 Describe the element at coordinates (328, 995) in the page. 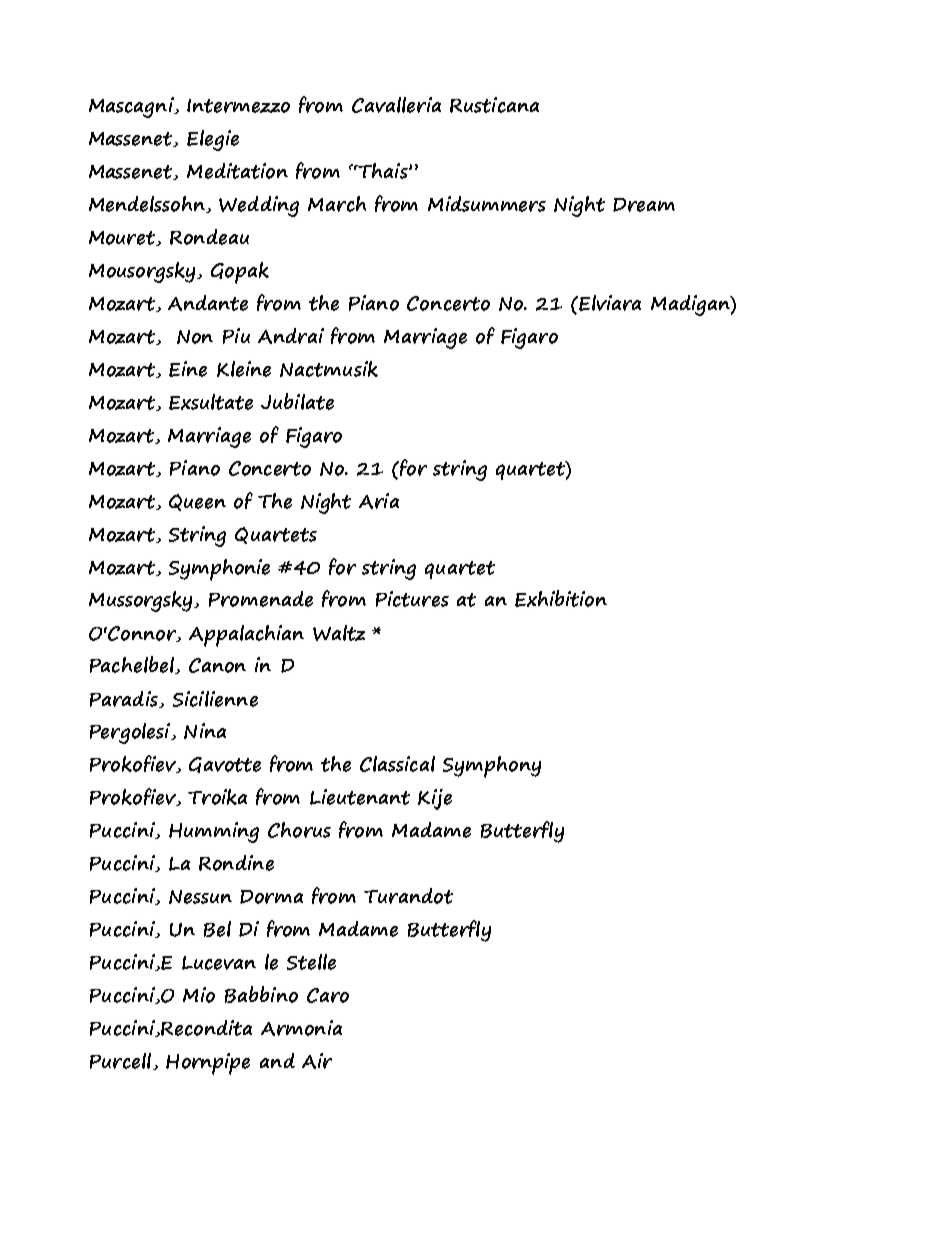

I see `Caro` at that location.
